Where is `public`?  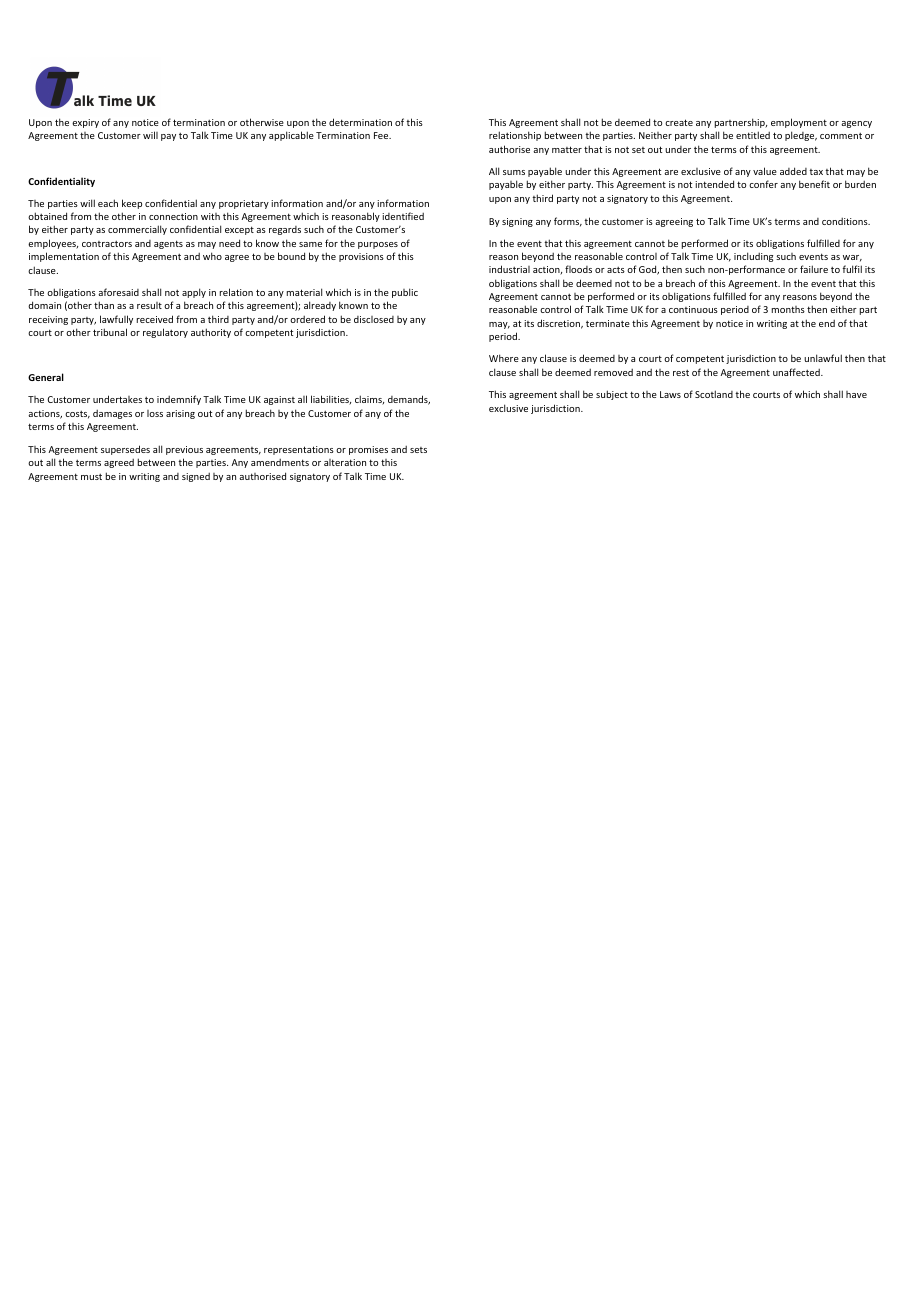
public is located at coordinates (405, 293).
